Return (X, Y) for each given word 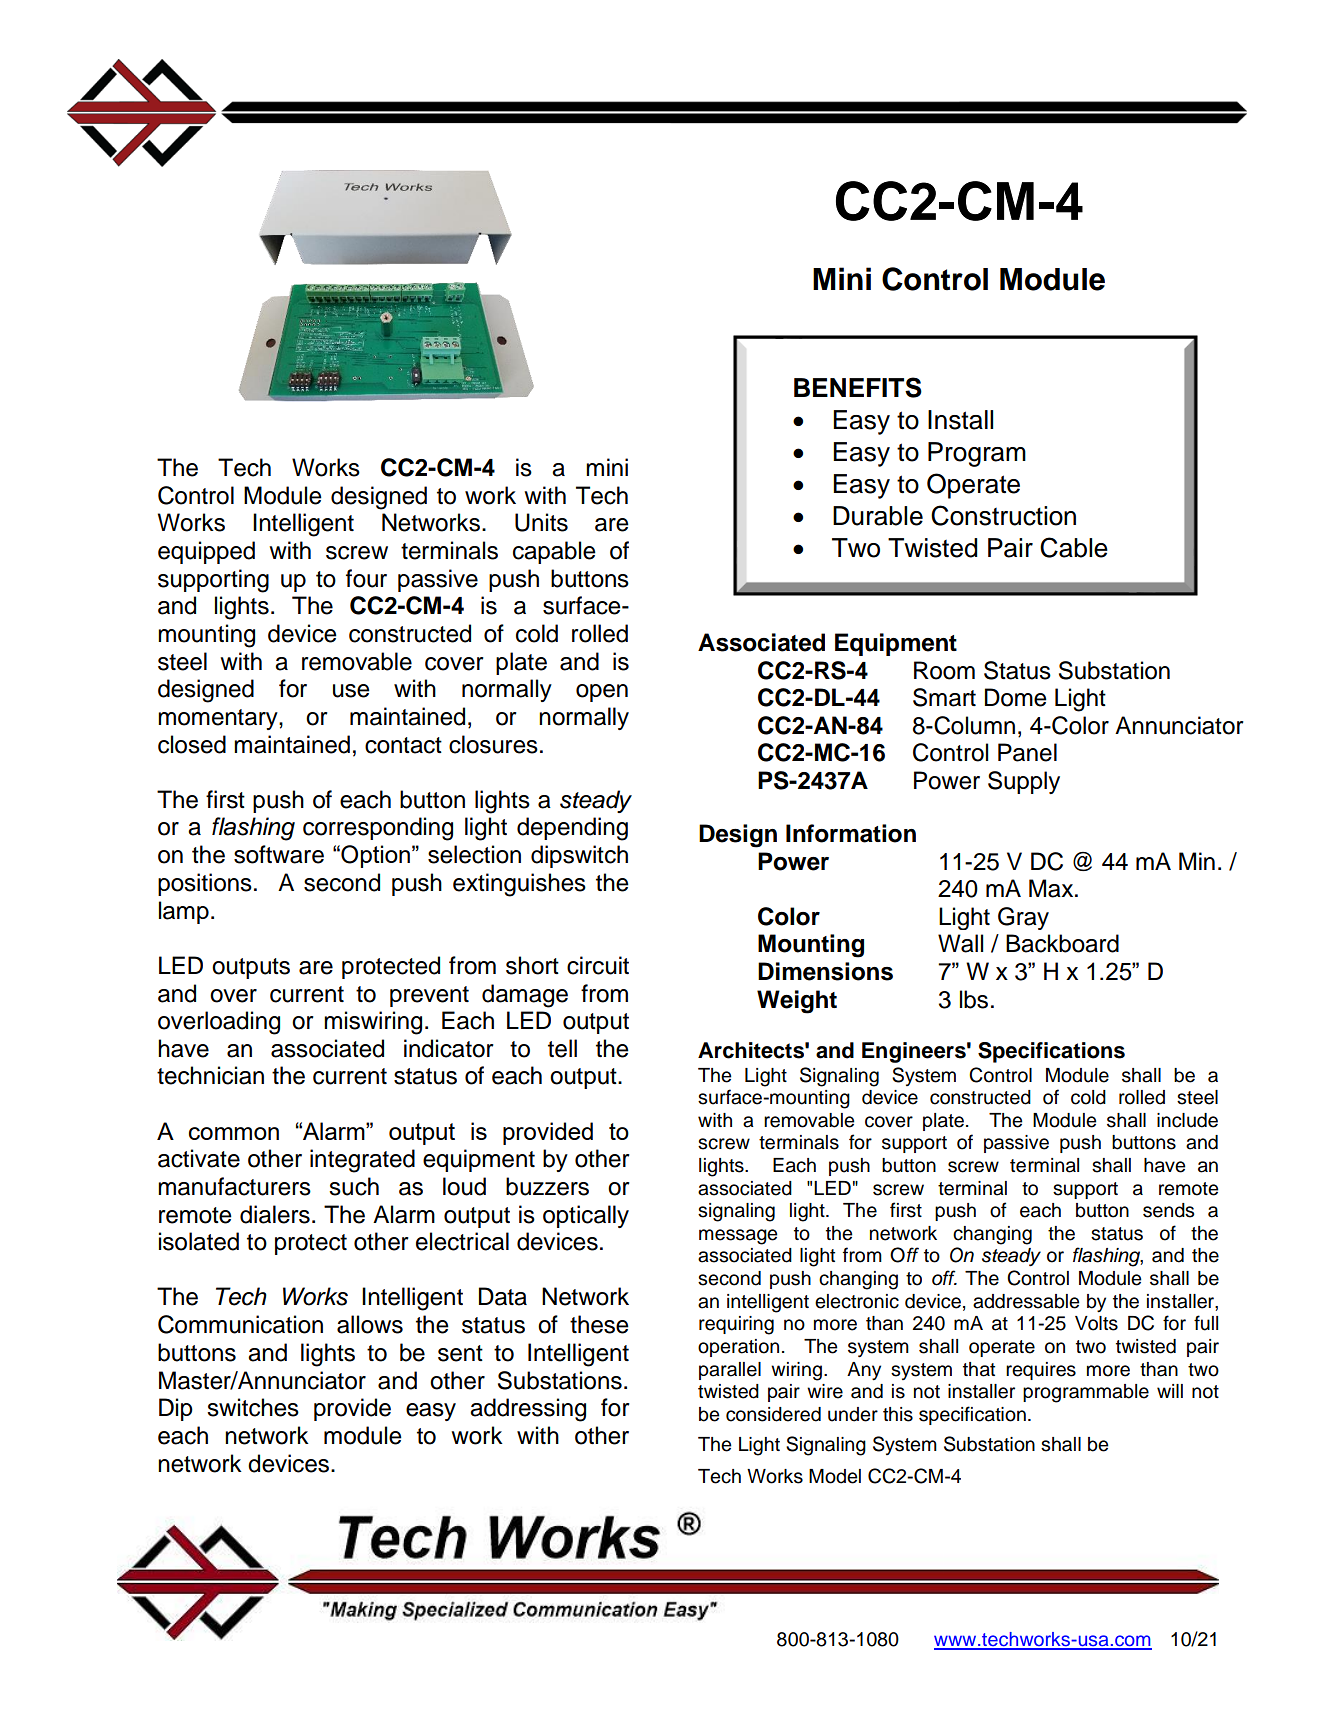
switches (253, 1407)
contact (403, 745)
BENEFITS (858, 387)
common (234, 1133)
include (1187, 1120)
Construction (1003, 515)
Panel (1027, 752)
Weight (797, 1002)
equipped (206, 552)
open (602, 693)
